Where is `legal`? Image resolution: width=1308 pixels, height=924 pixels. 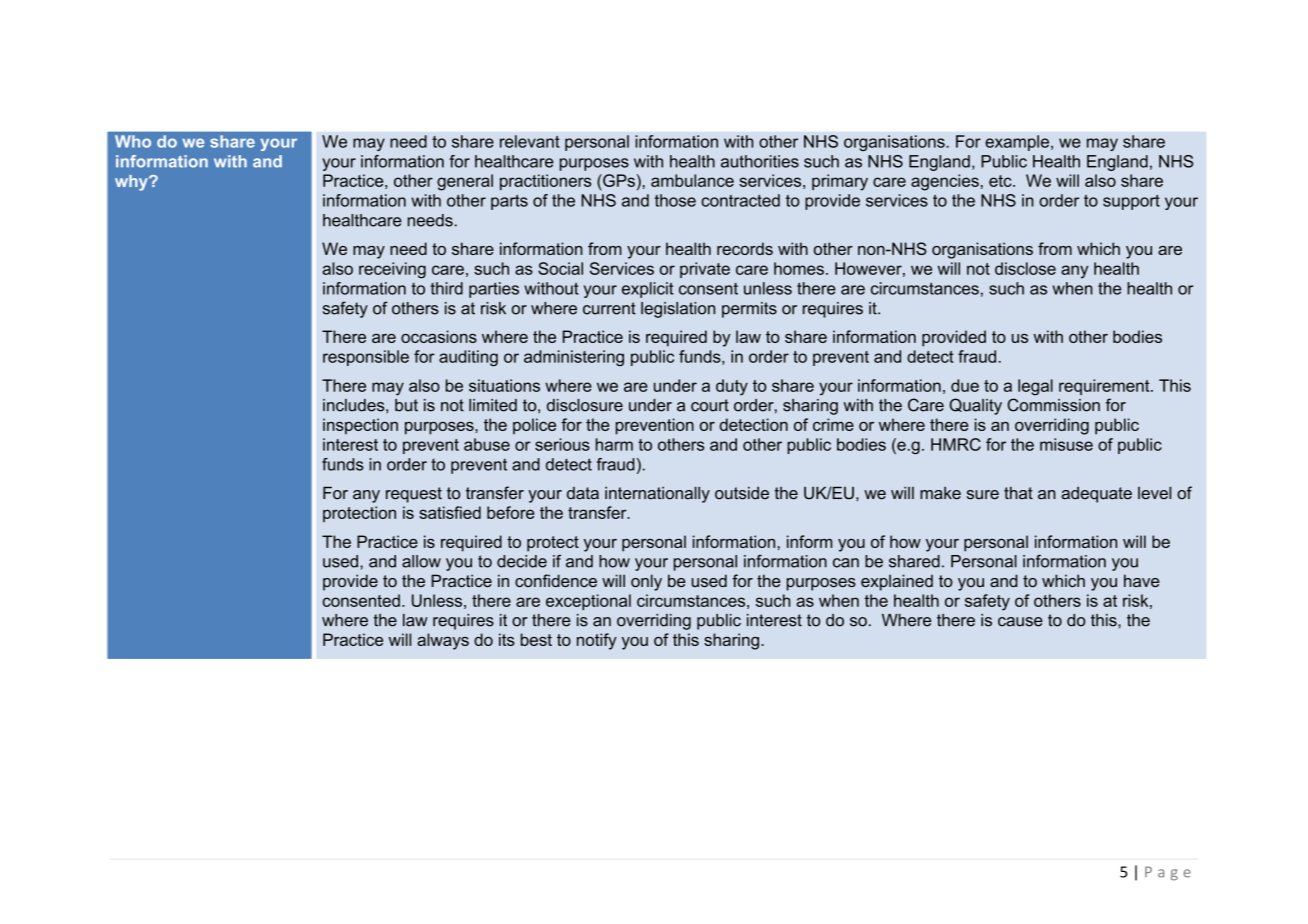 legal is located at coordinates (1035, 387).
